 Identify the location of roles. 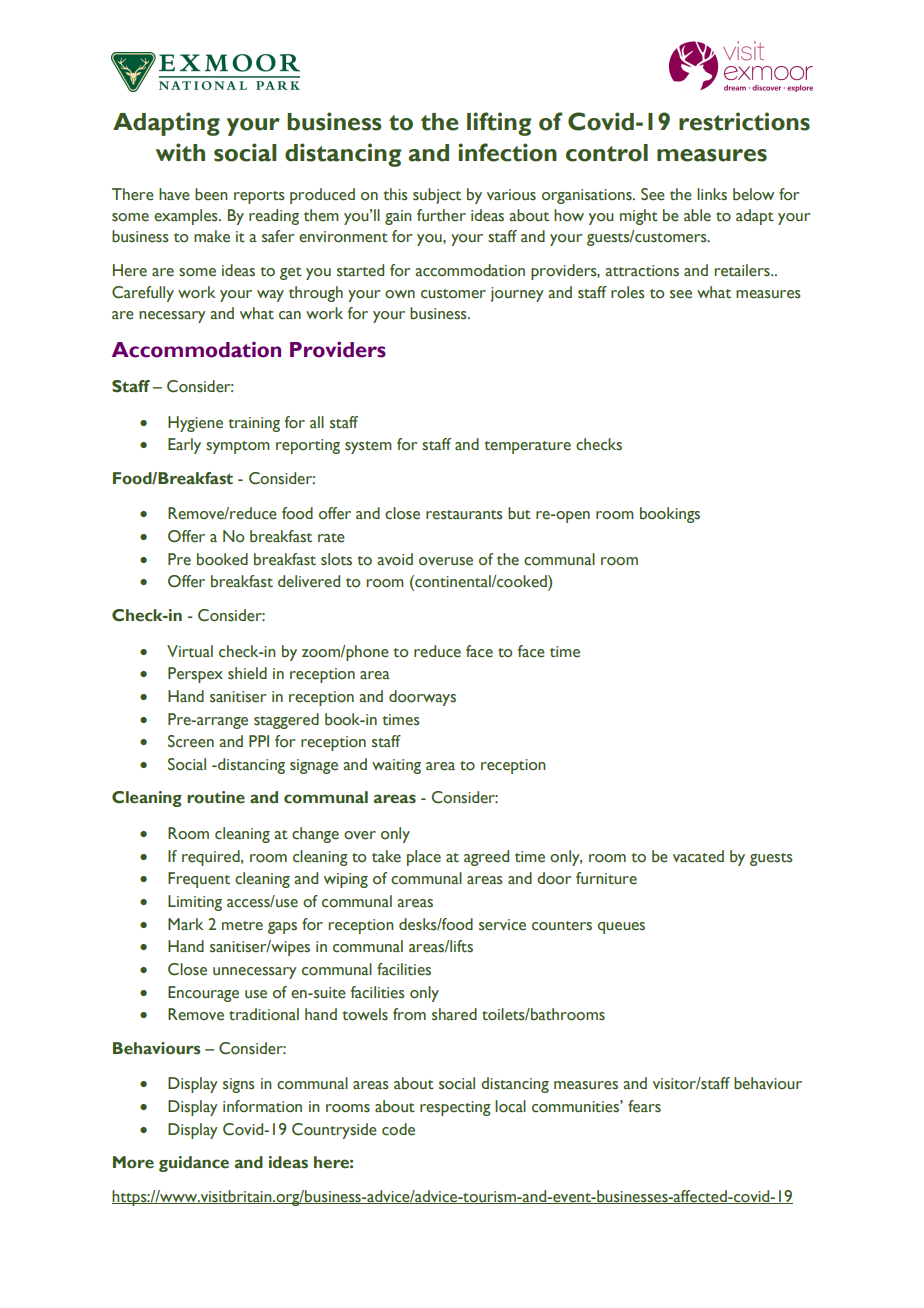
(628, 292).
